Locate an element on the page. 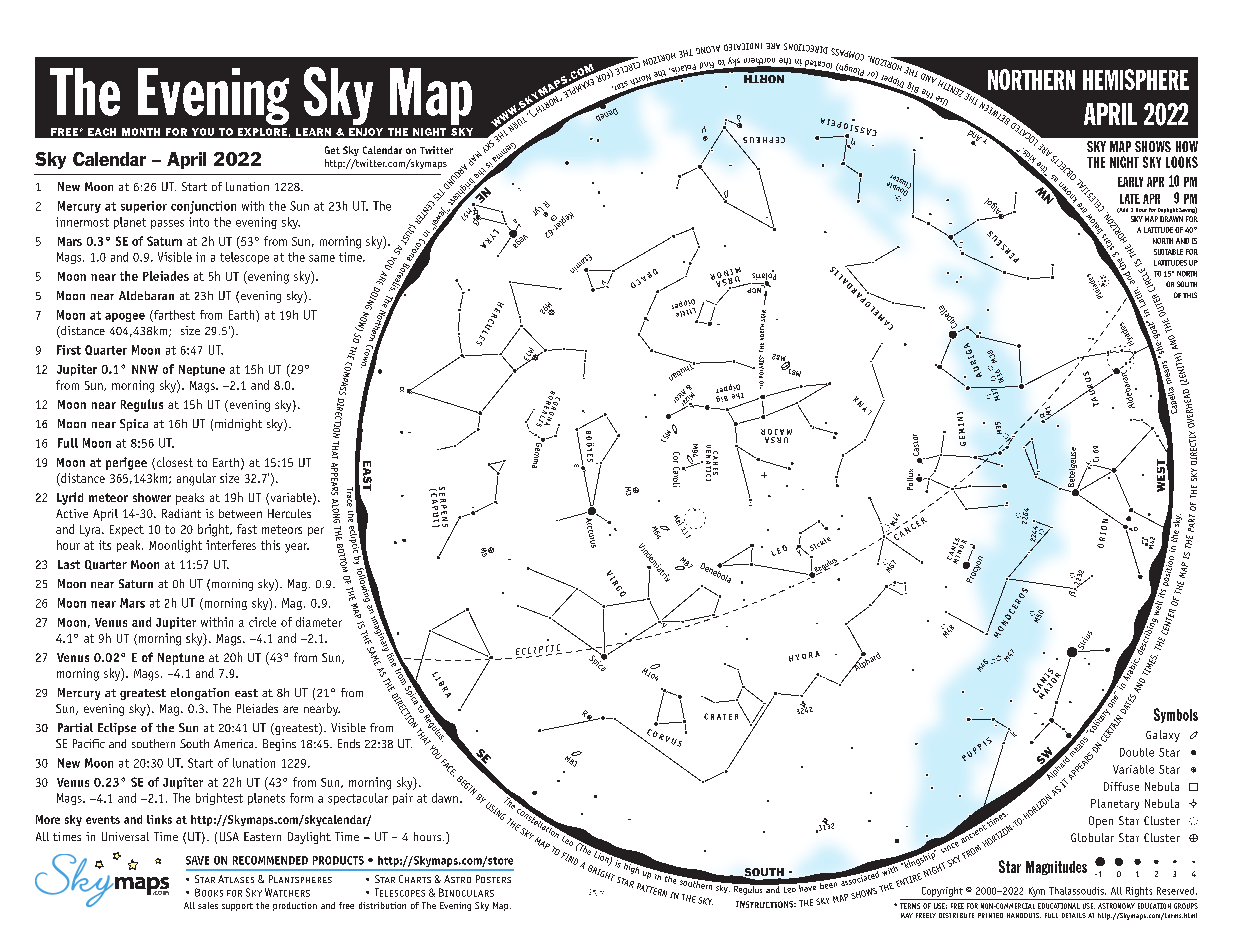 The height and width of the image is (952, 1233). year is located at coordinates (297, 548).
